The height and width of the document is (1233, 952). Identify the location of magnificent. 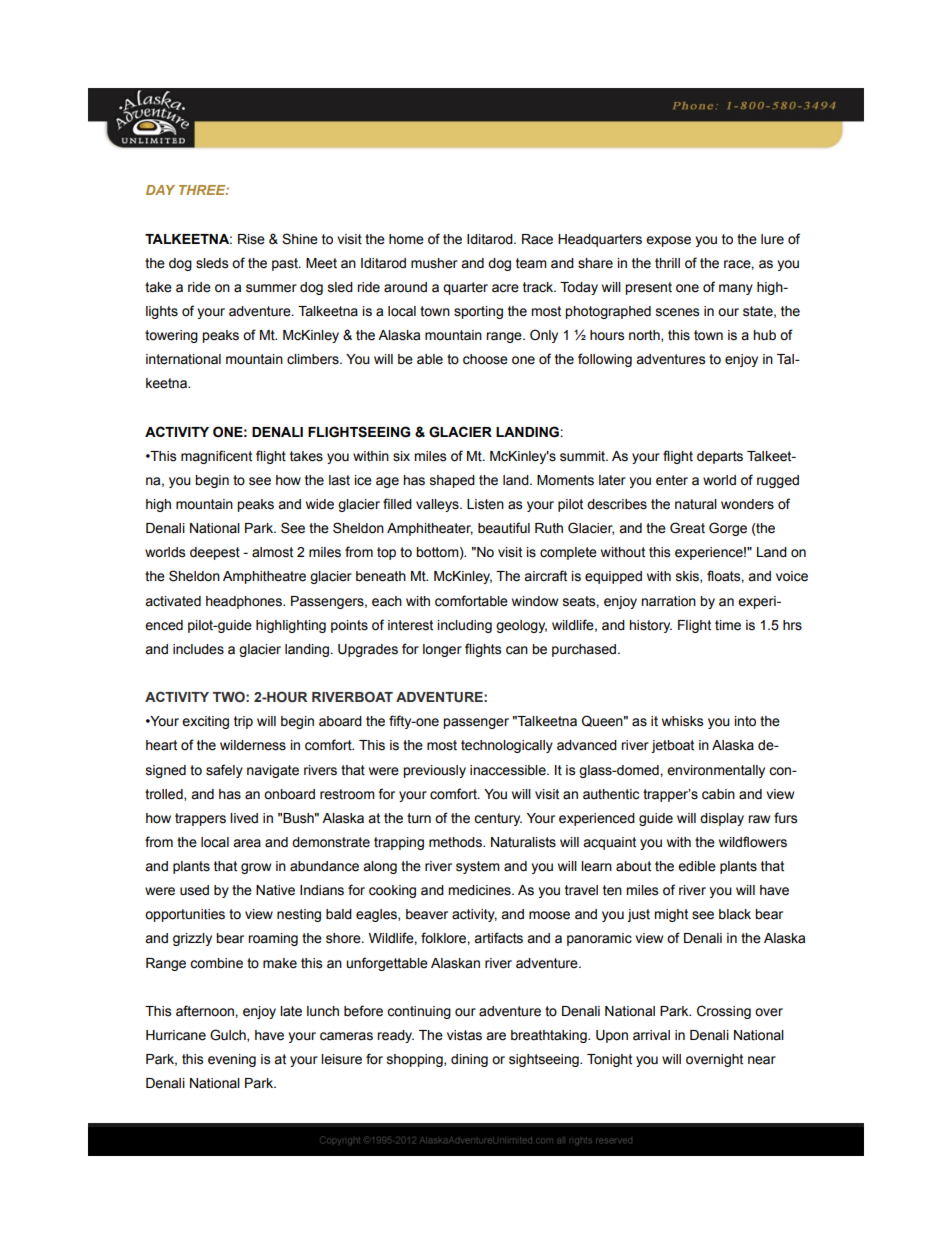
(216, 457).
